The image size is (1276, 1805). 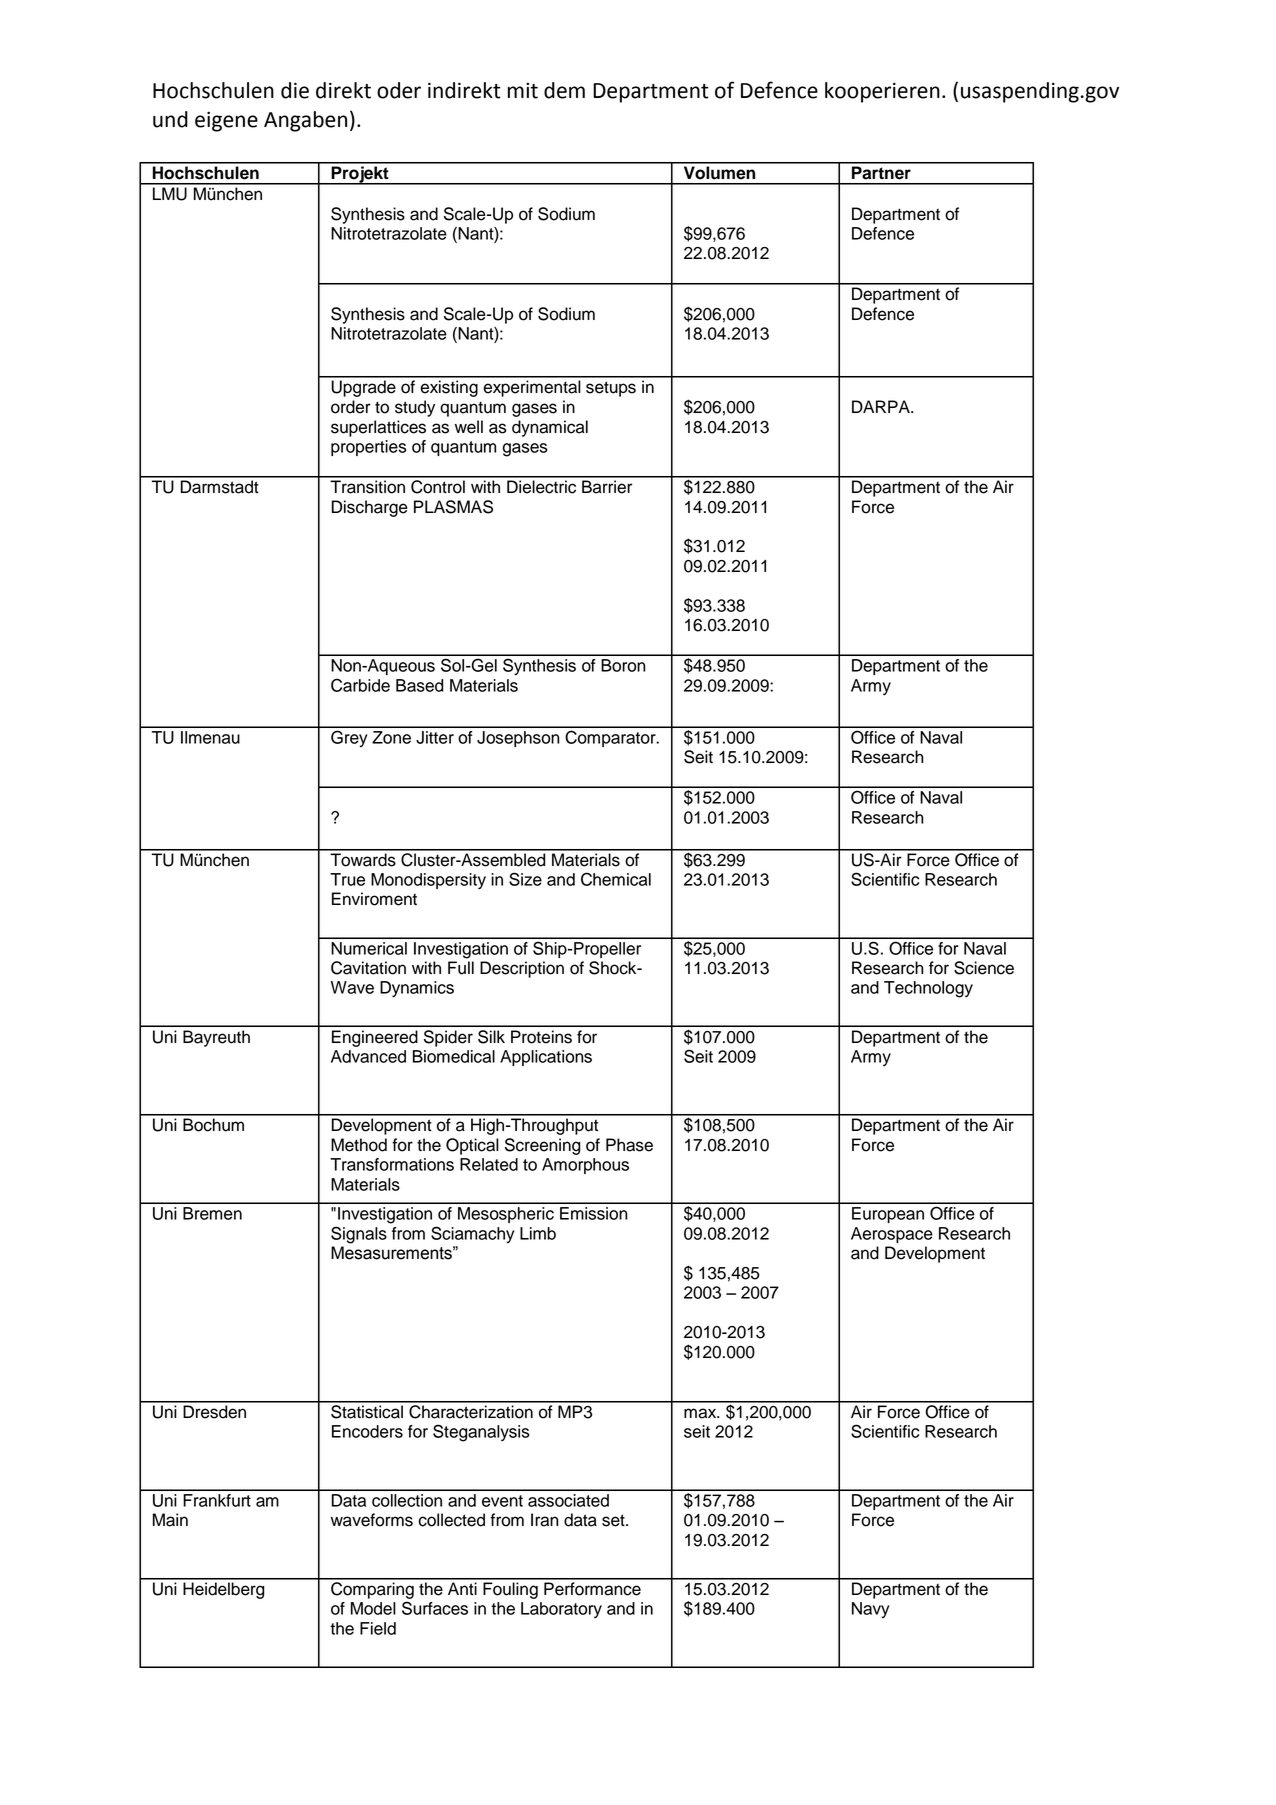 I want to click on Technology, so click(x=928, y=989).
